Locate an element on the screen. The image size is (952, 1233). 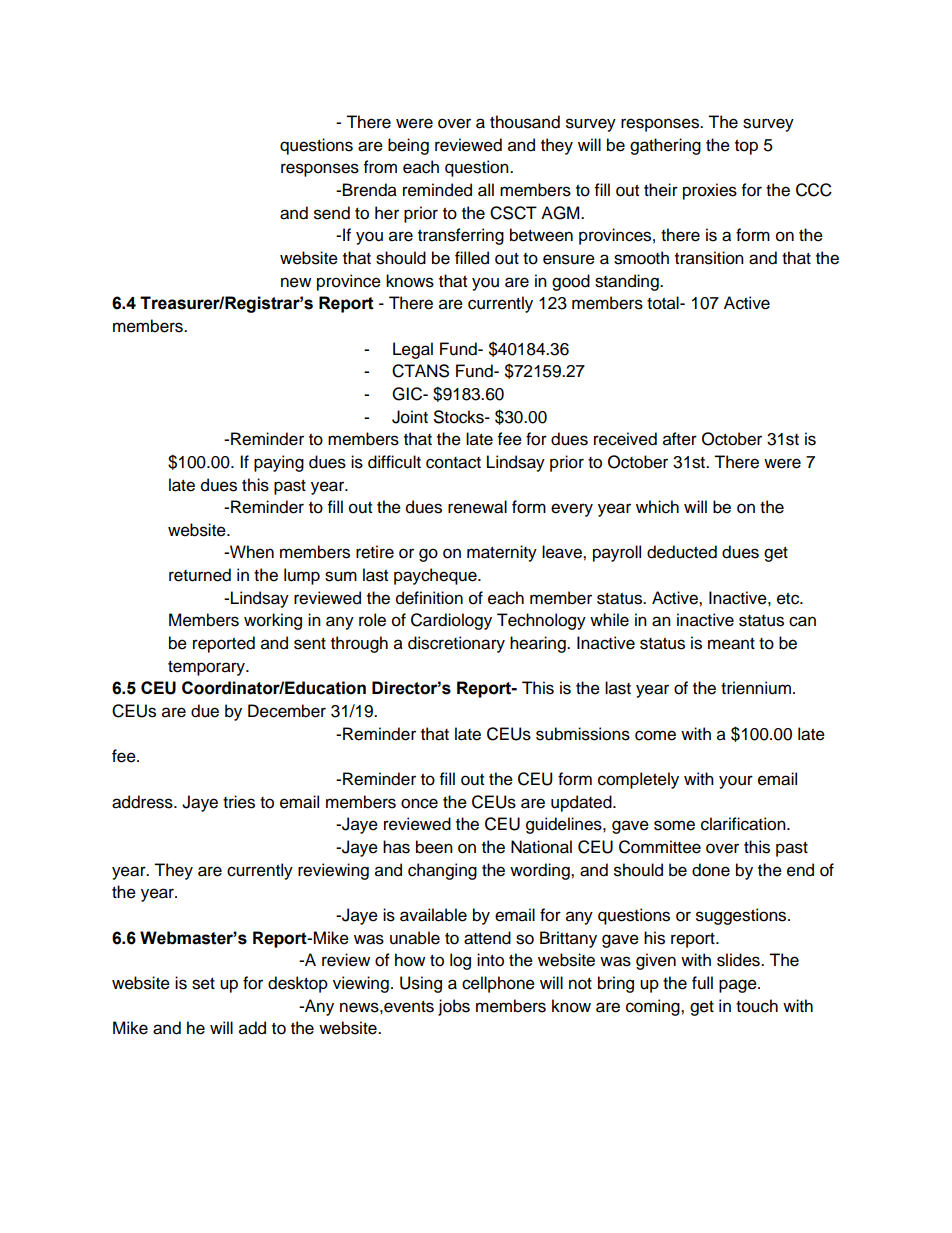
your is located at coordinates (736, 782).
